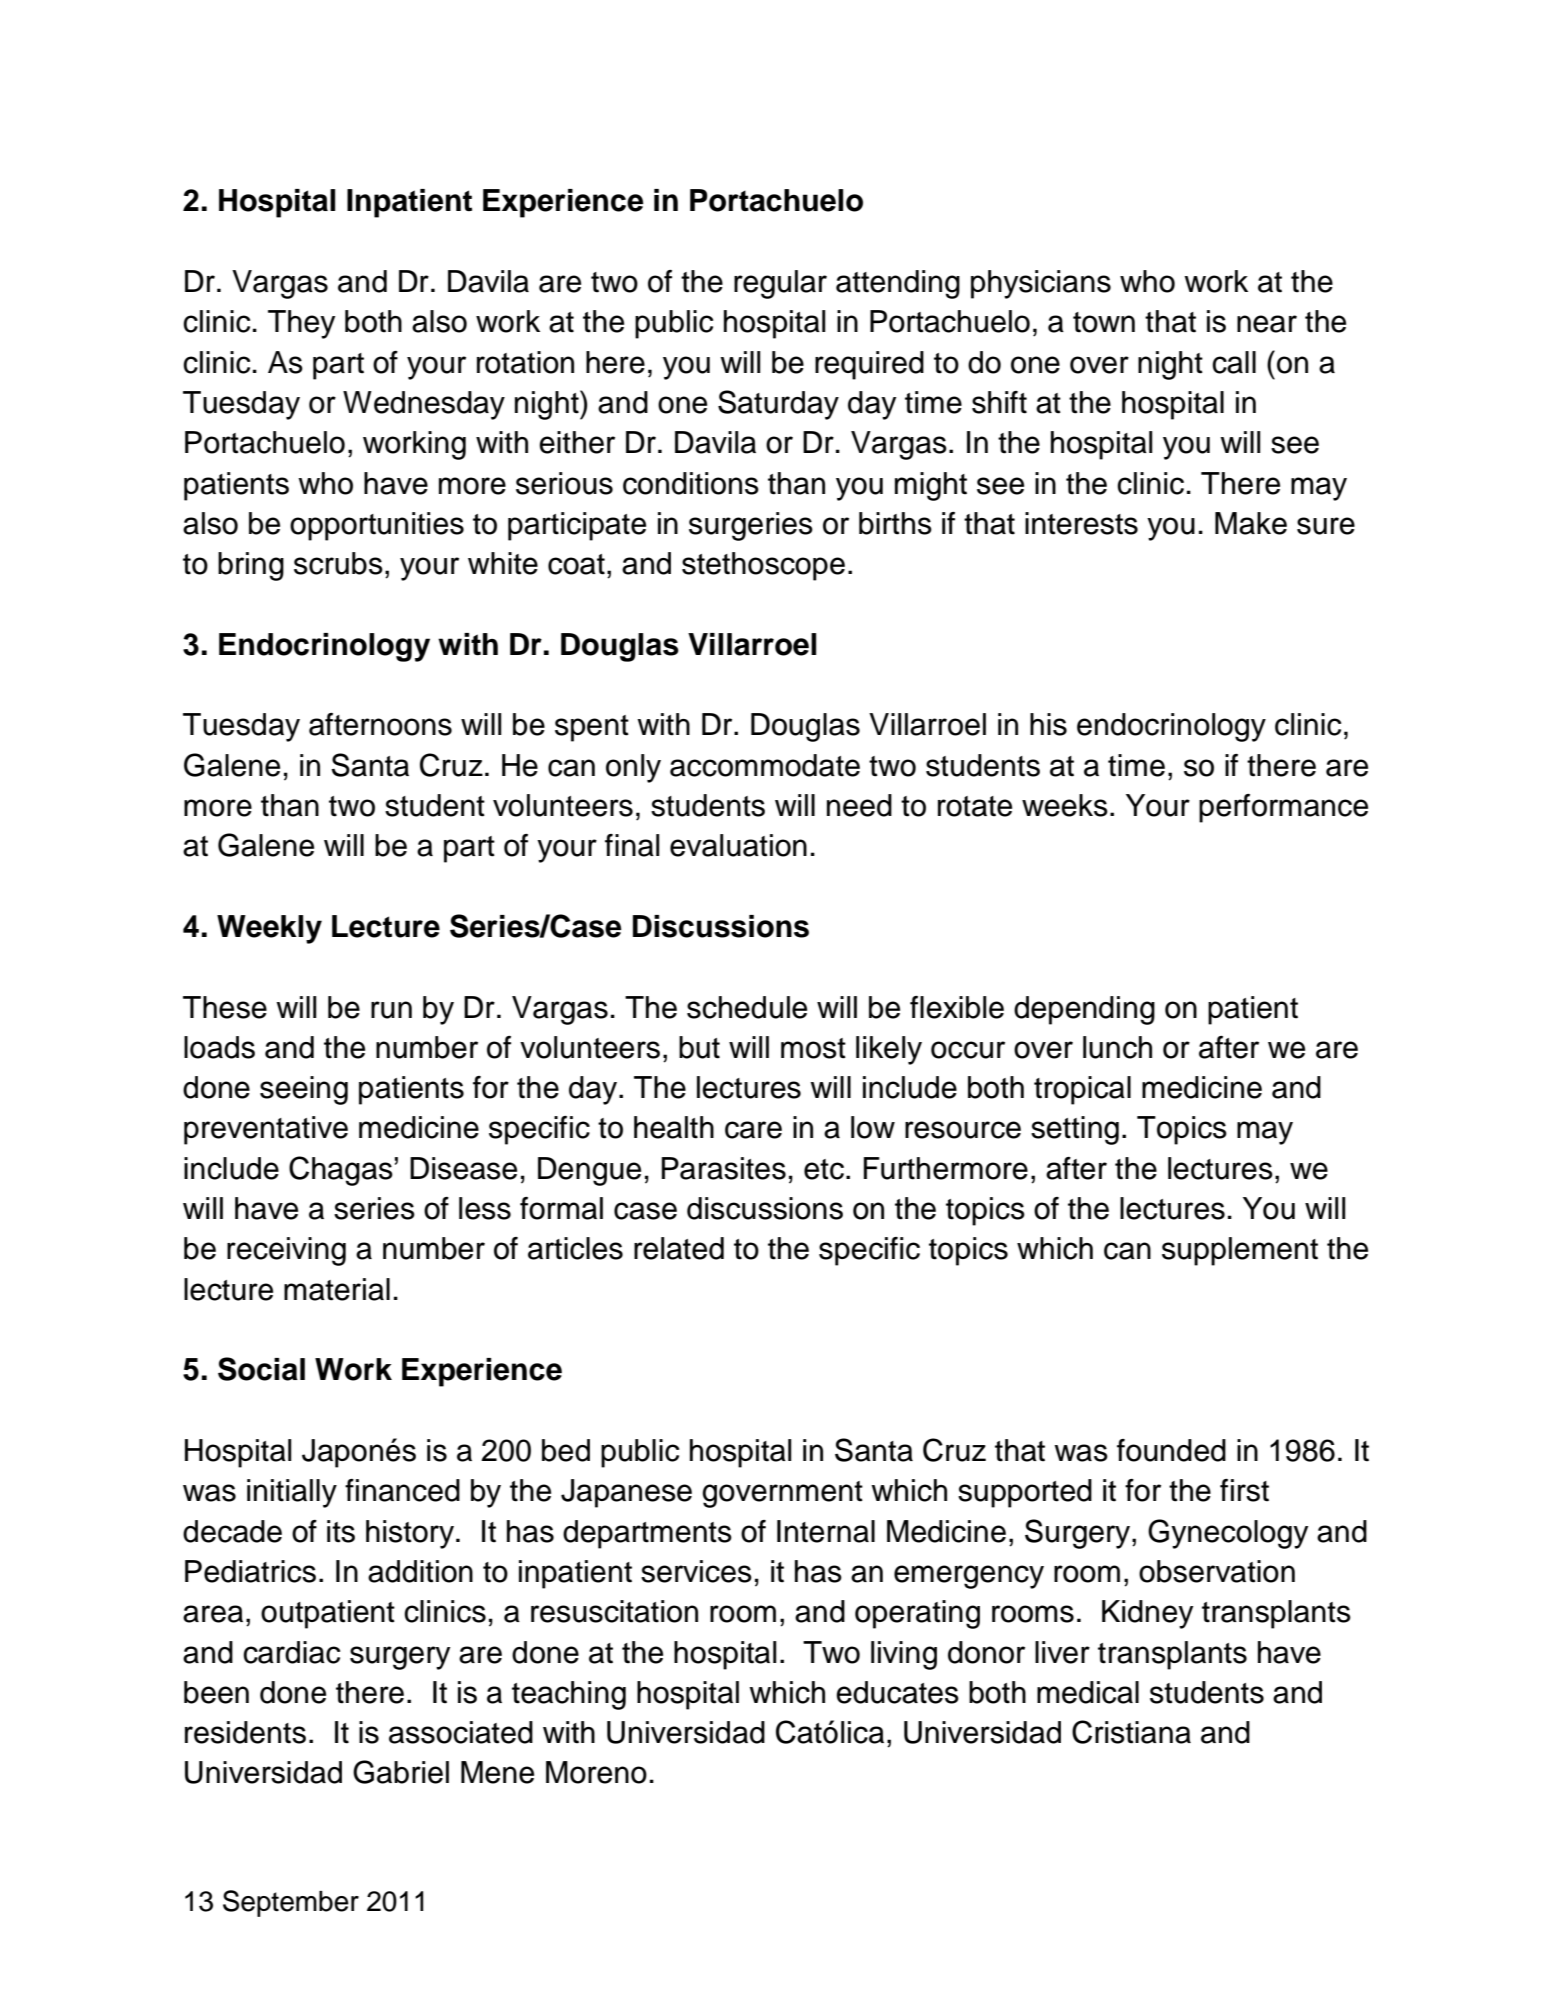  Describe the element at coordinates (780, 284) in the document. I see `regular` at that location.
